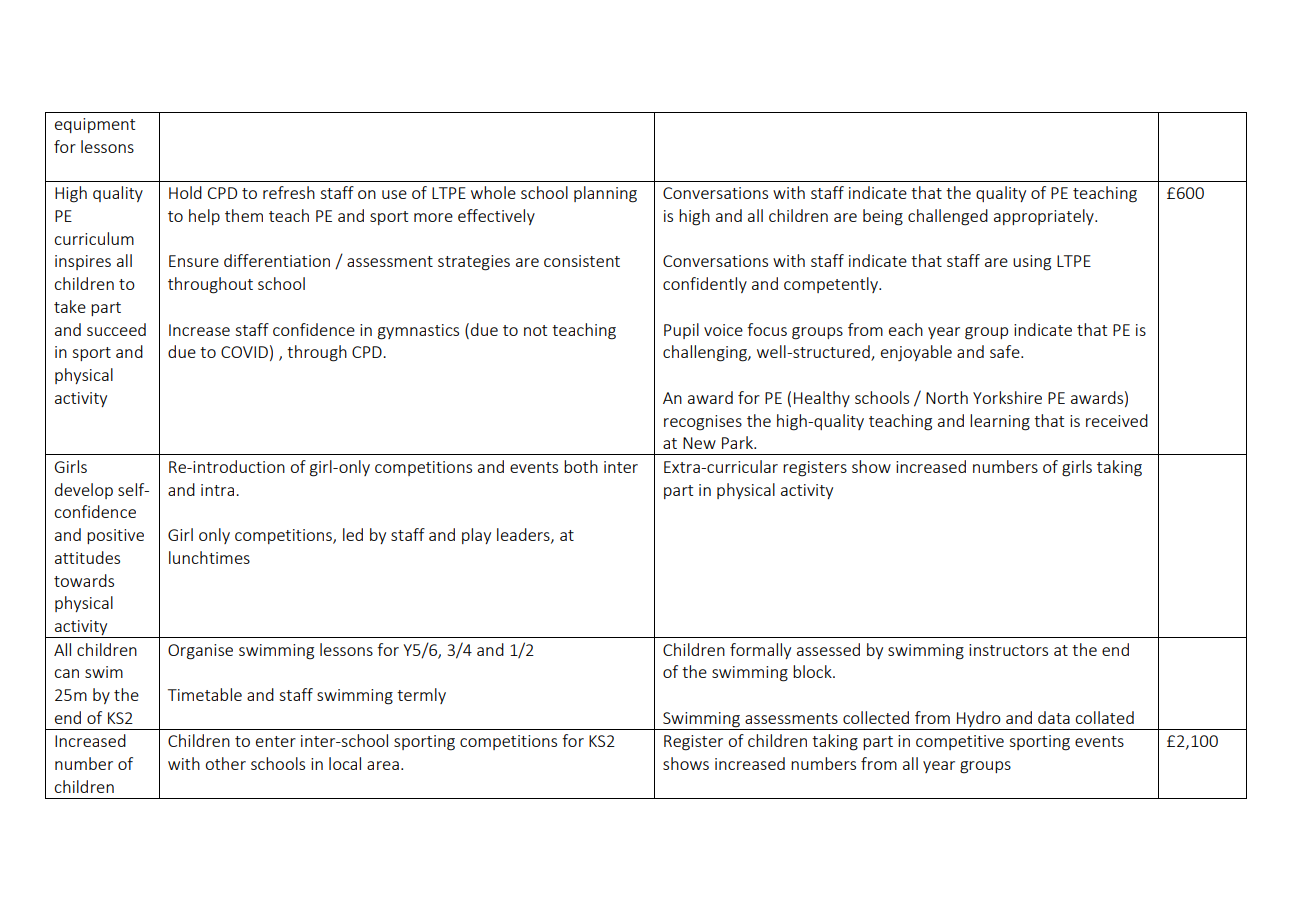  What do you see at coordinates (960, 742) in the page?
I see `competitive` at bounding box center [960, 742].
